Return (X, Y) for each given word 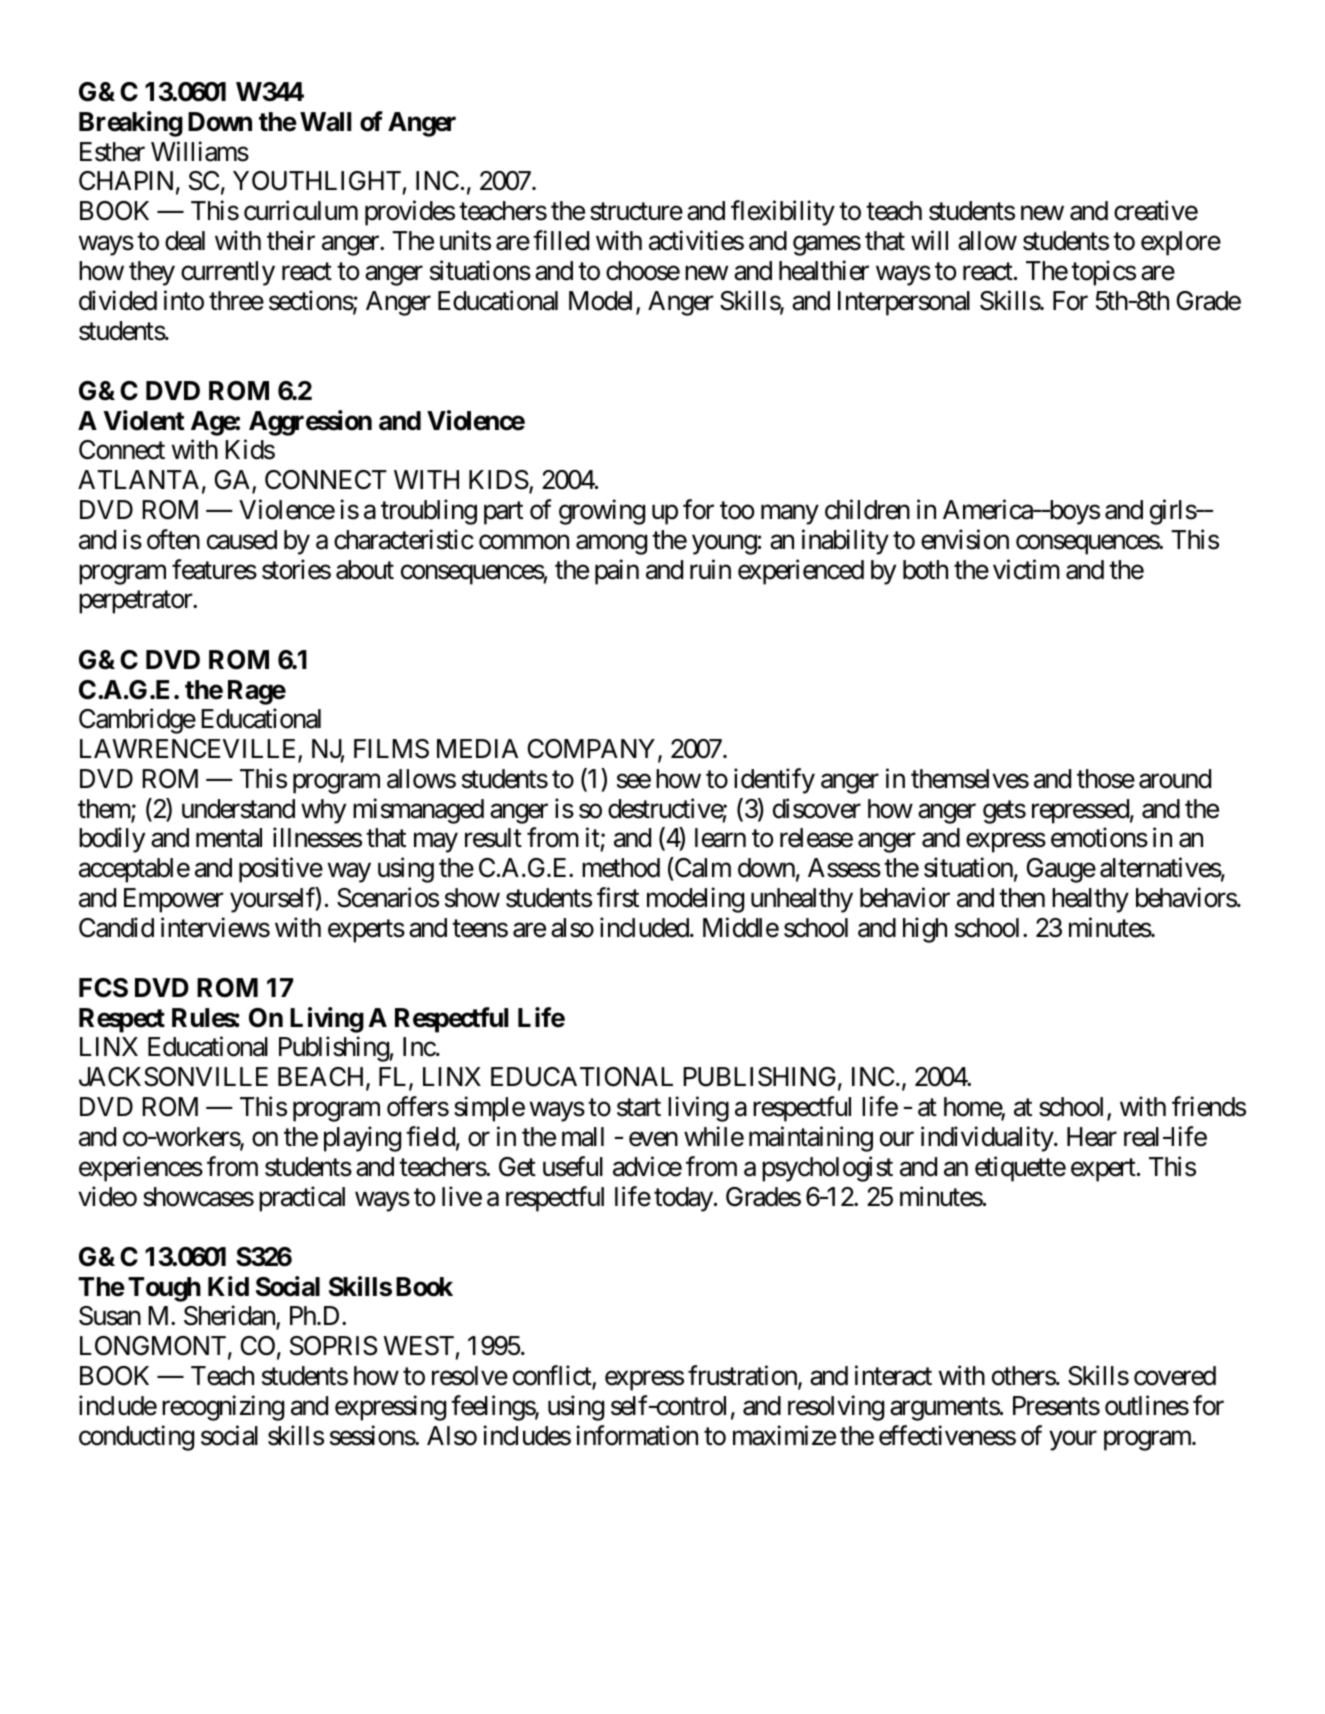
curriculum (301, 211)
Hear (1092, 1137)
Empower (174, 900)
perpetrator (136, 602)
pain (617, 572)
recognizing (223, 1408)
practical (302, 1199)
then (1022, 898)
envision (965, 539)
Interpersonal (904, 303)
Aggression (310, 423)
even (653, 1139)
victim (1026, 569)
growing (602, 512)
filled (561, 240)
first (618, 897)
